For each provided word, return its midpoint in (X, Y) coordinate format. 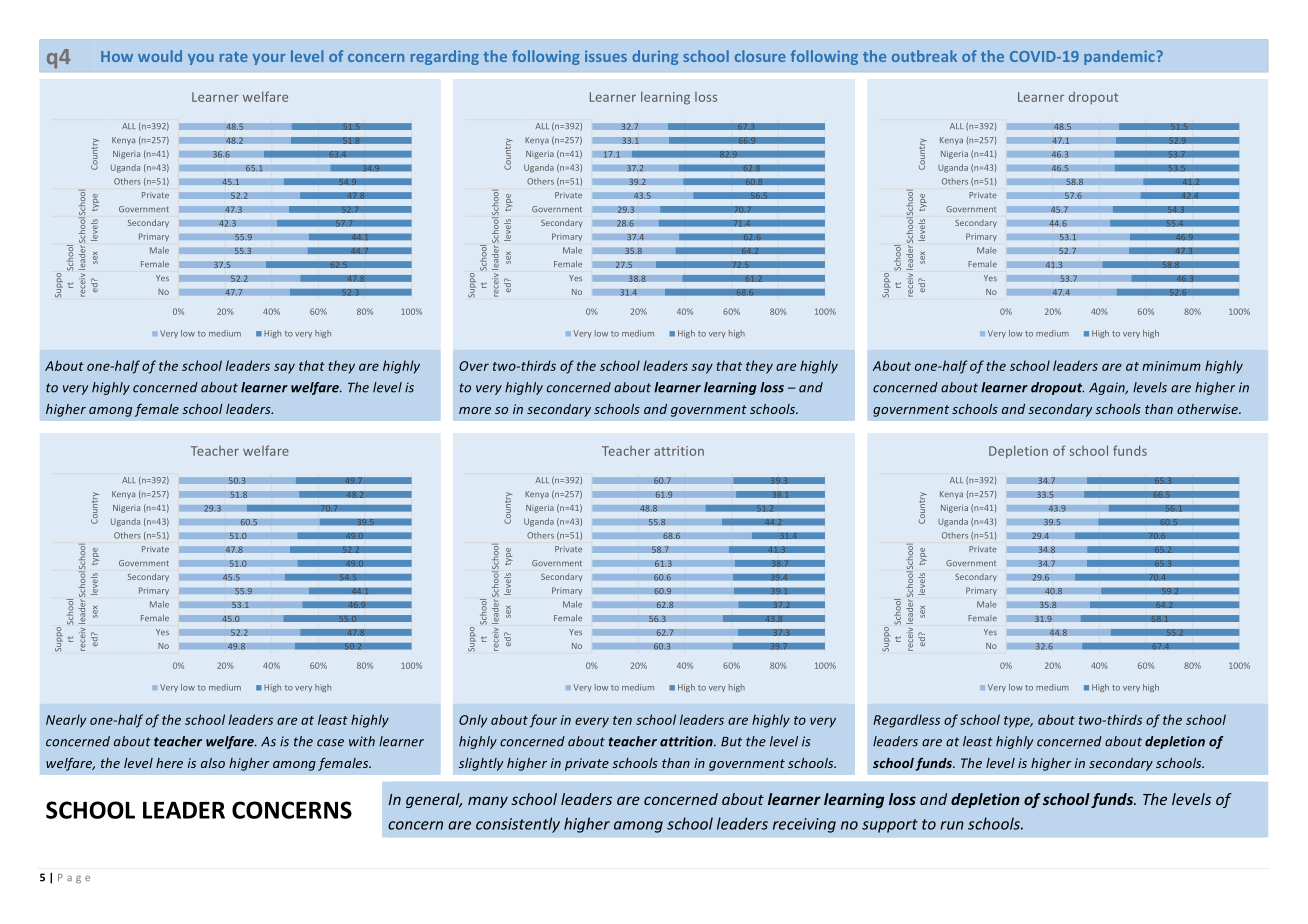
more (475, 410)
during (655, 57)
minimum (1171, 366)
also (213, 763)
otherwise (1208, 409)
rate (234, 57)
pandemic (1120, 57)
